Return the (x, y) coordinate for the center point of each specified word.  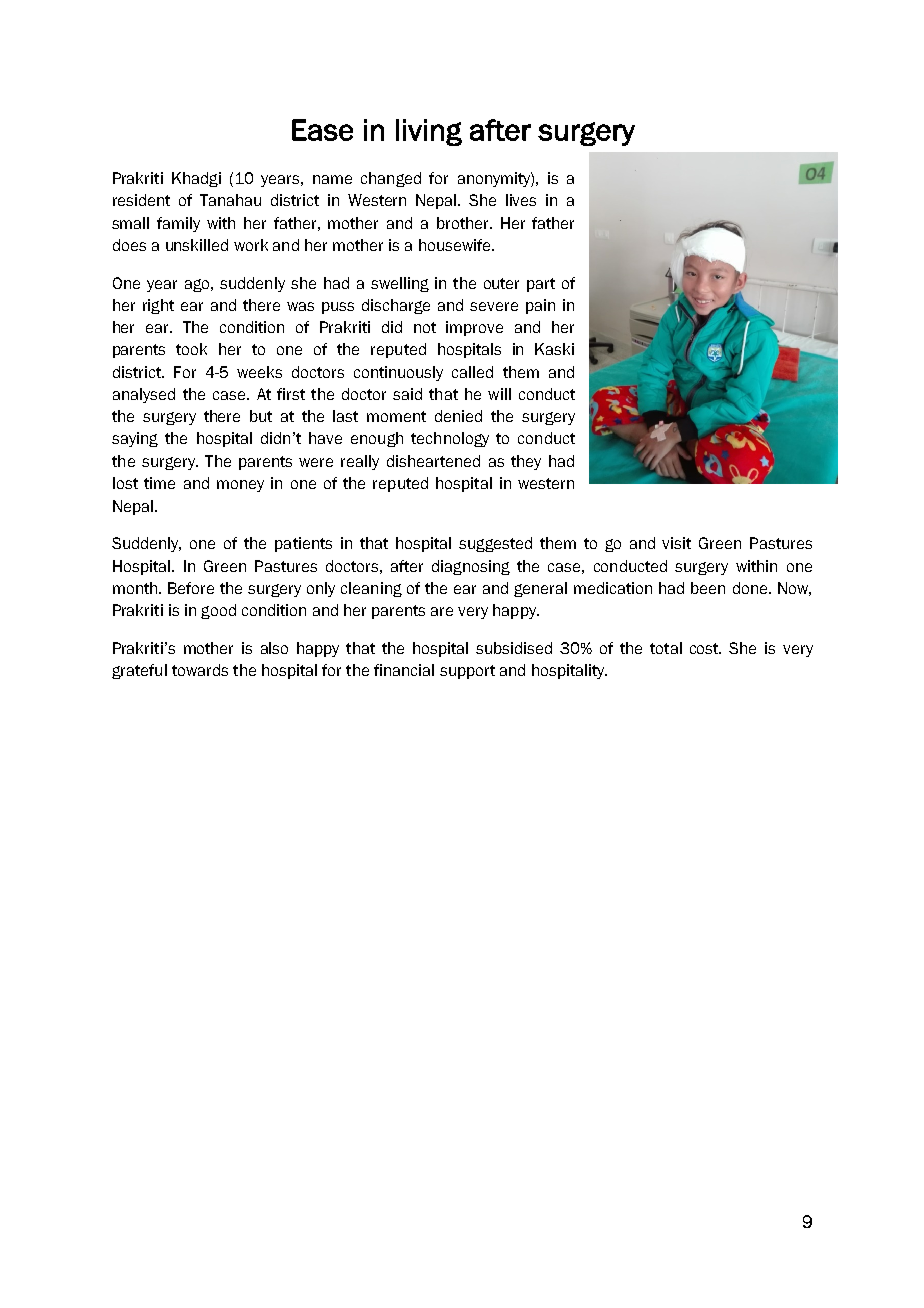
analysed (144, 395)
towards (200, 670)
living (429, 132)
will (499, 394)
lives (521, 200)
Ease (322, 130)
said (407, 394)
